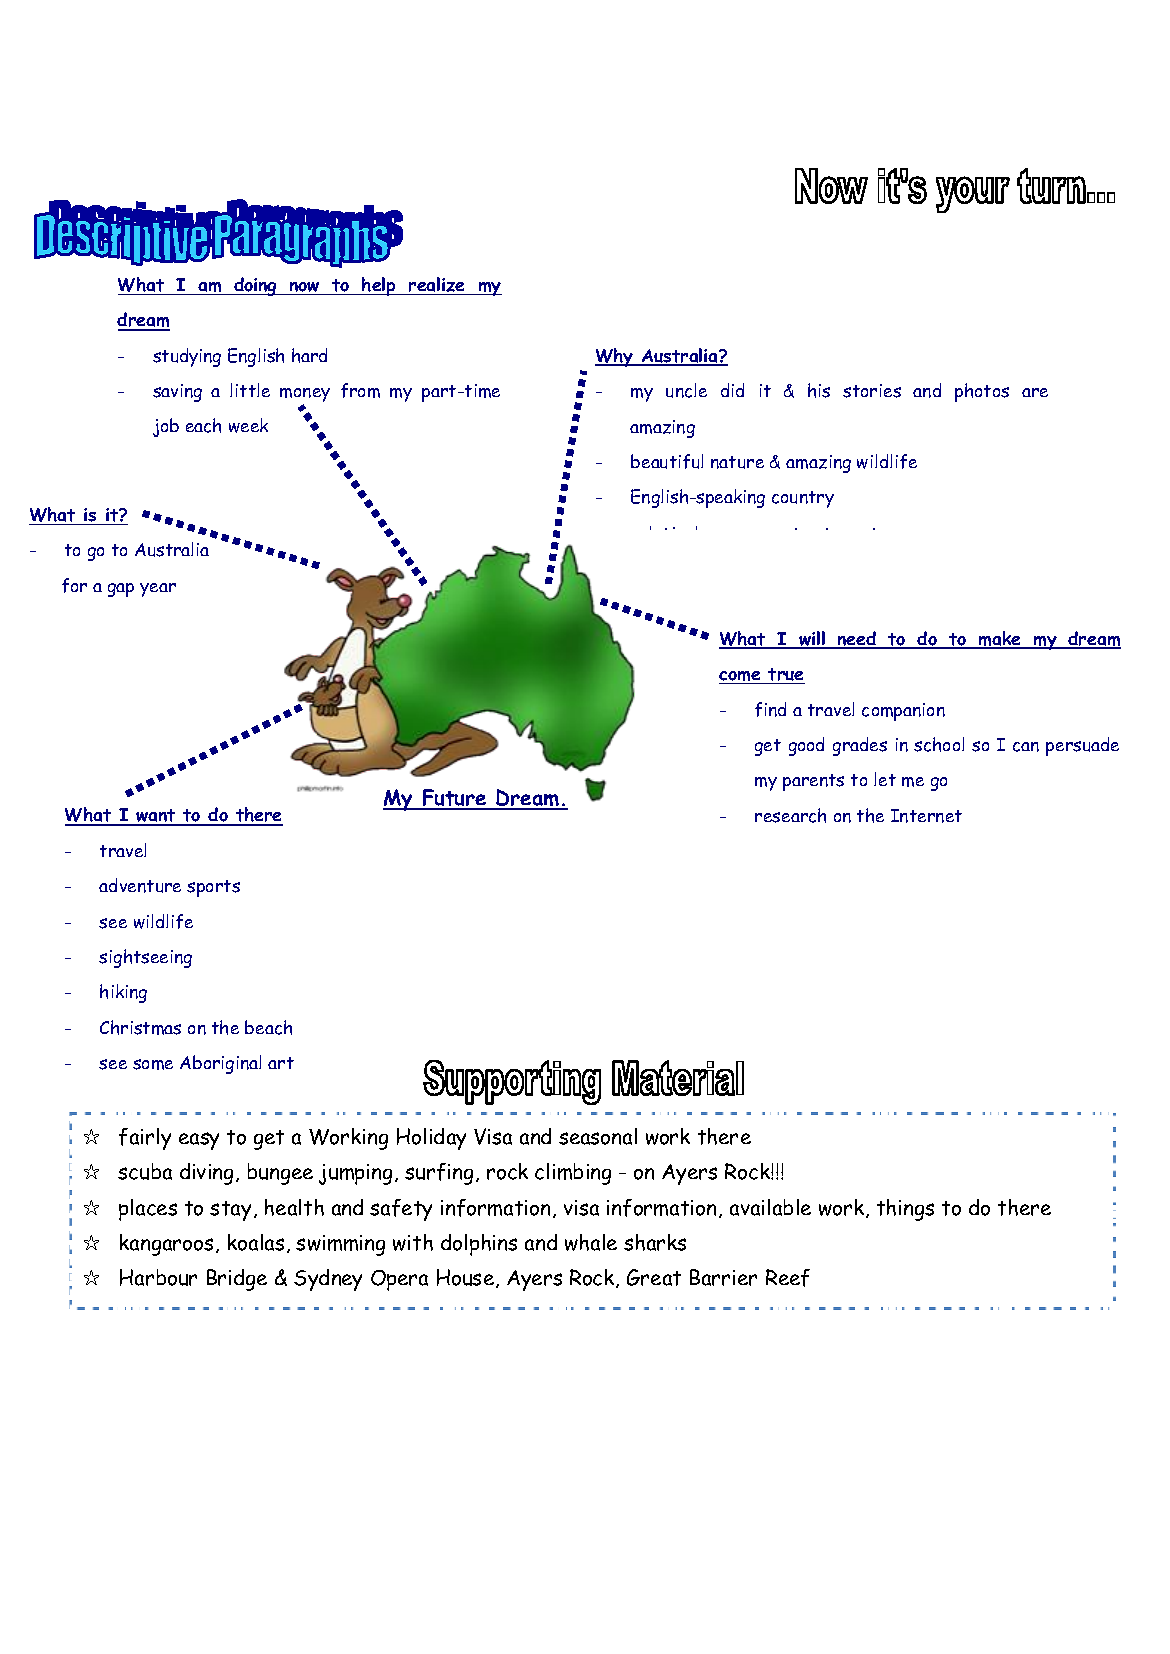  I want to click on seasonal, so click(598, 1136).
